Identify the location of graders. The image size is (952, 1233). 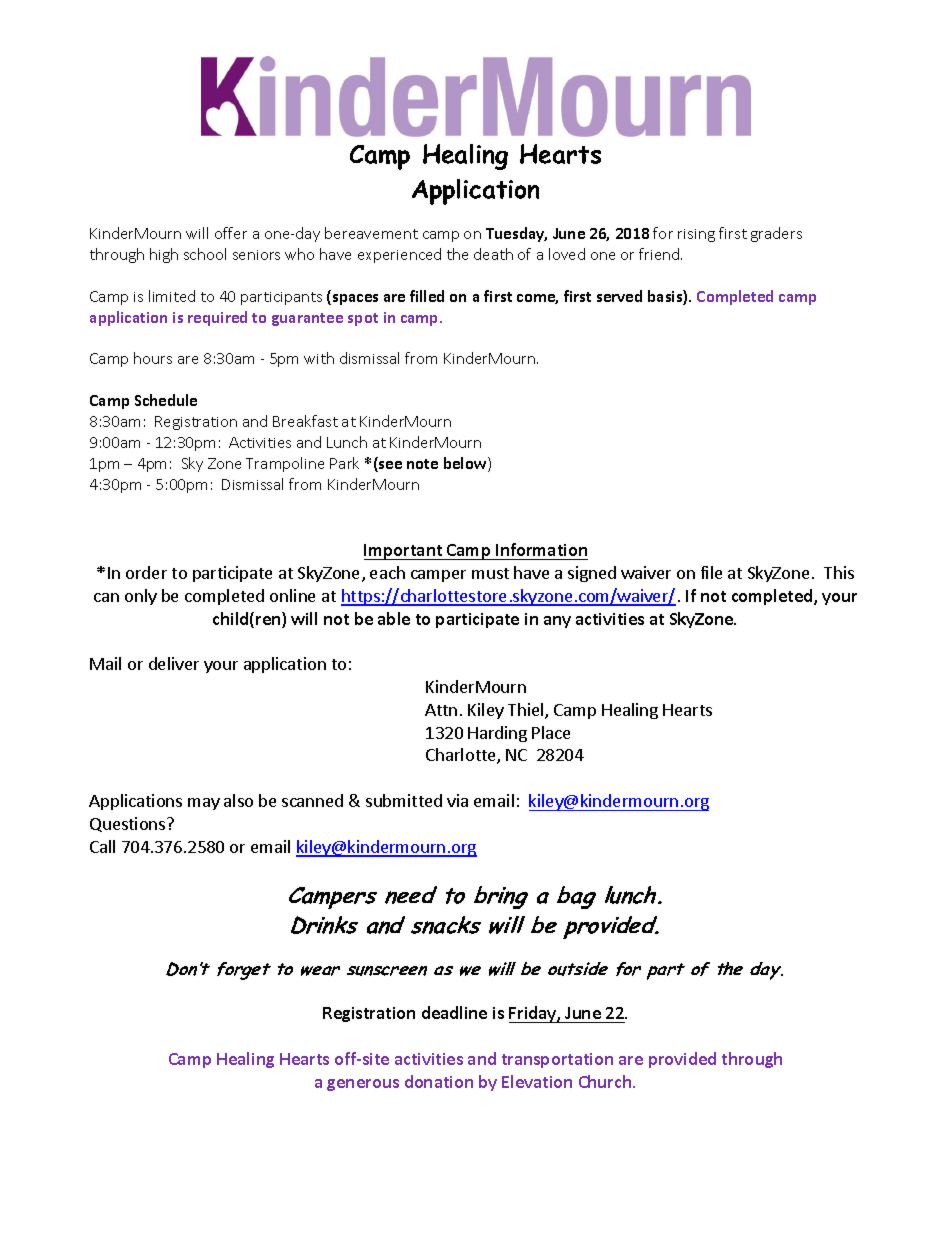
(776, 234).
